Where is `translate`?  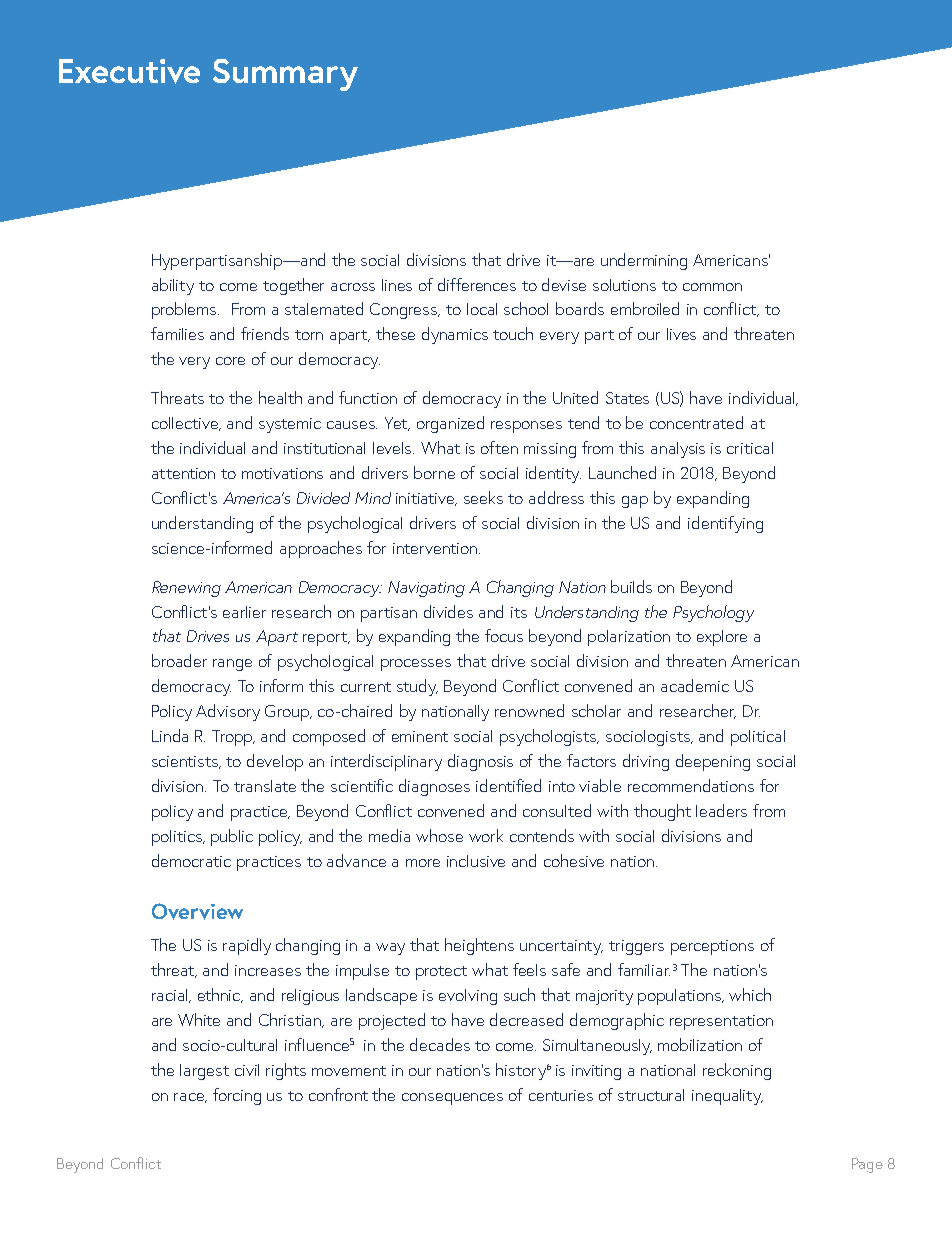 translate is located at coordinates (265, 786).
